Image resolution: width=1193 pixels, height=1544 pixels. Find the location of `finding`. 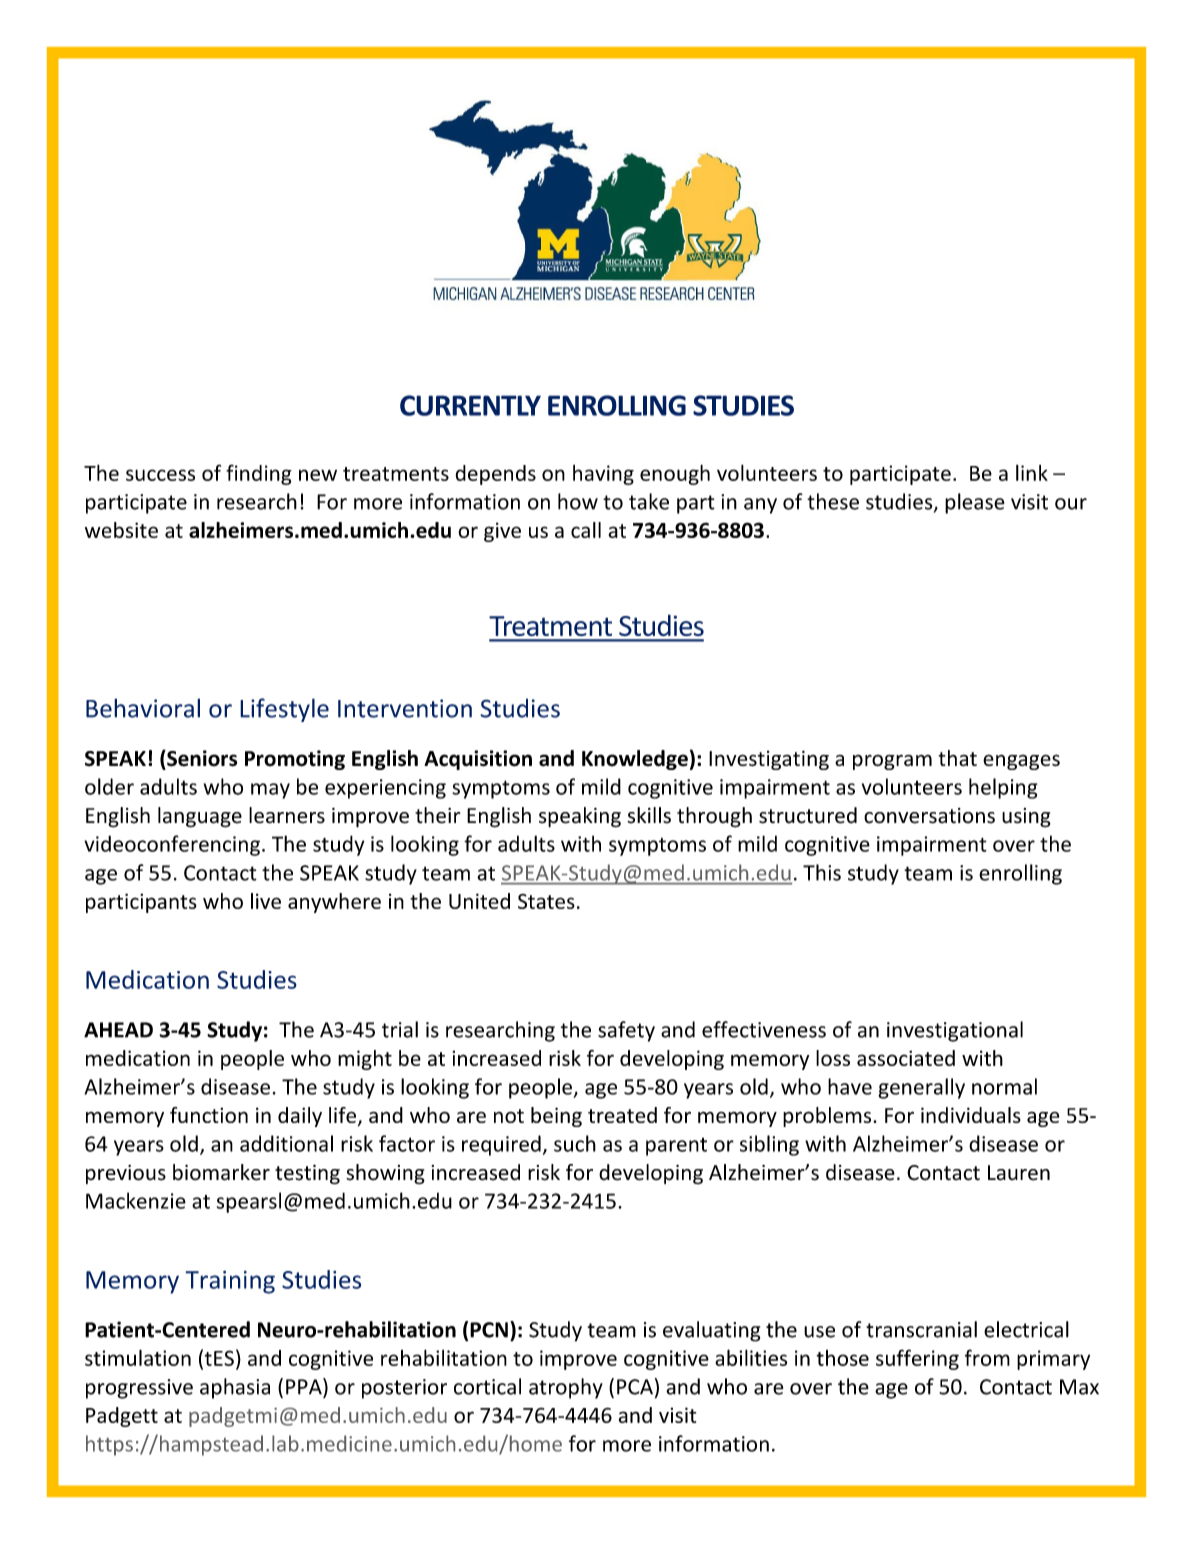

finding is located at coordinates (259, 474).
